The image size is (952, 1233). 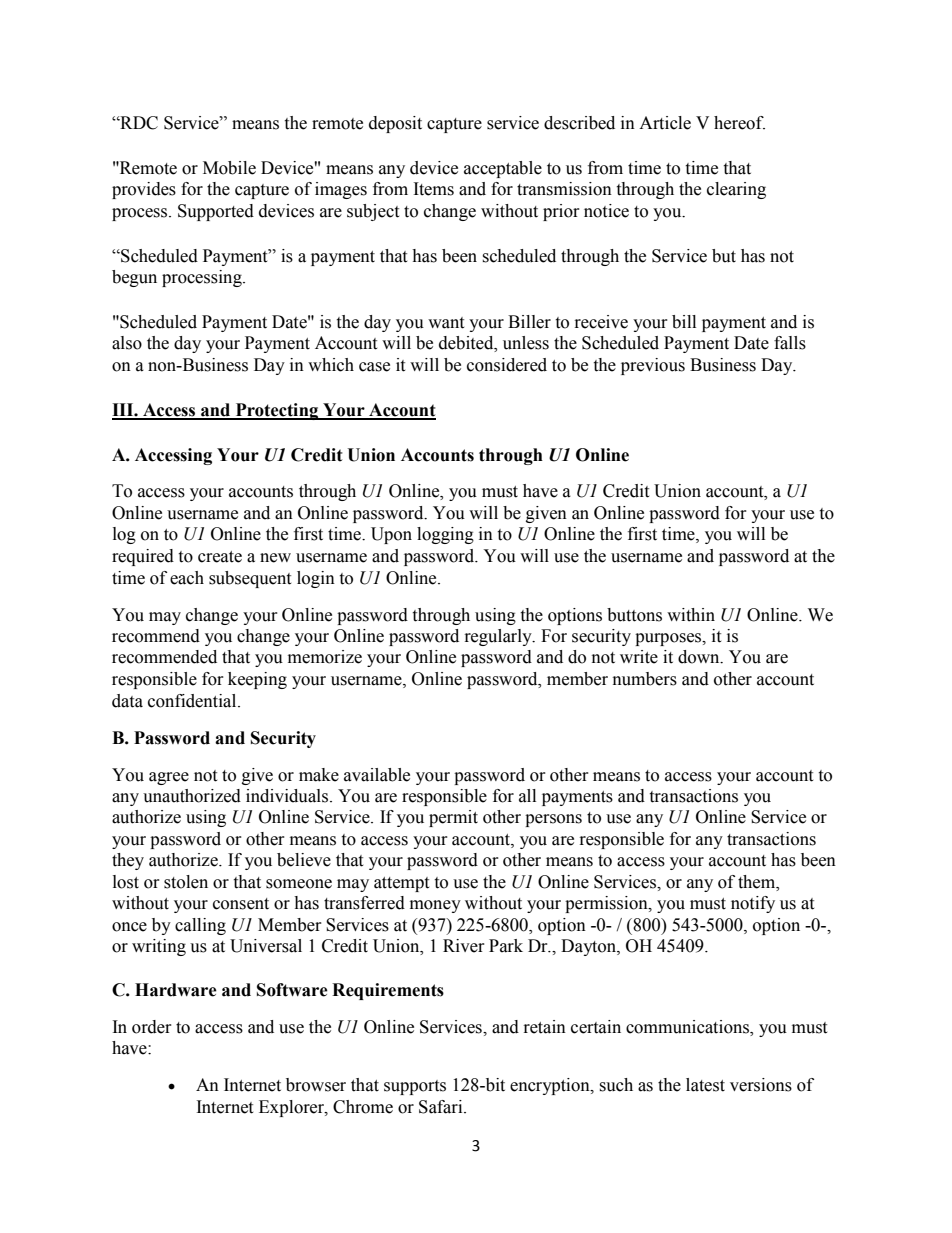 I want to click on notify, so click(x=753, y=904).
